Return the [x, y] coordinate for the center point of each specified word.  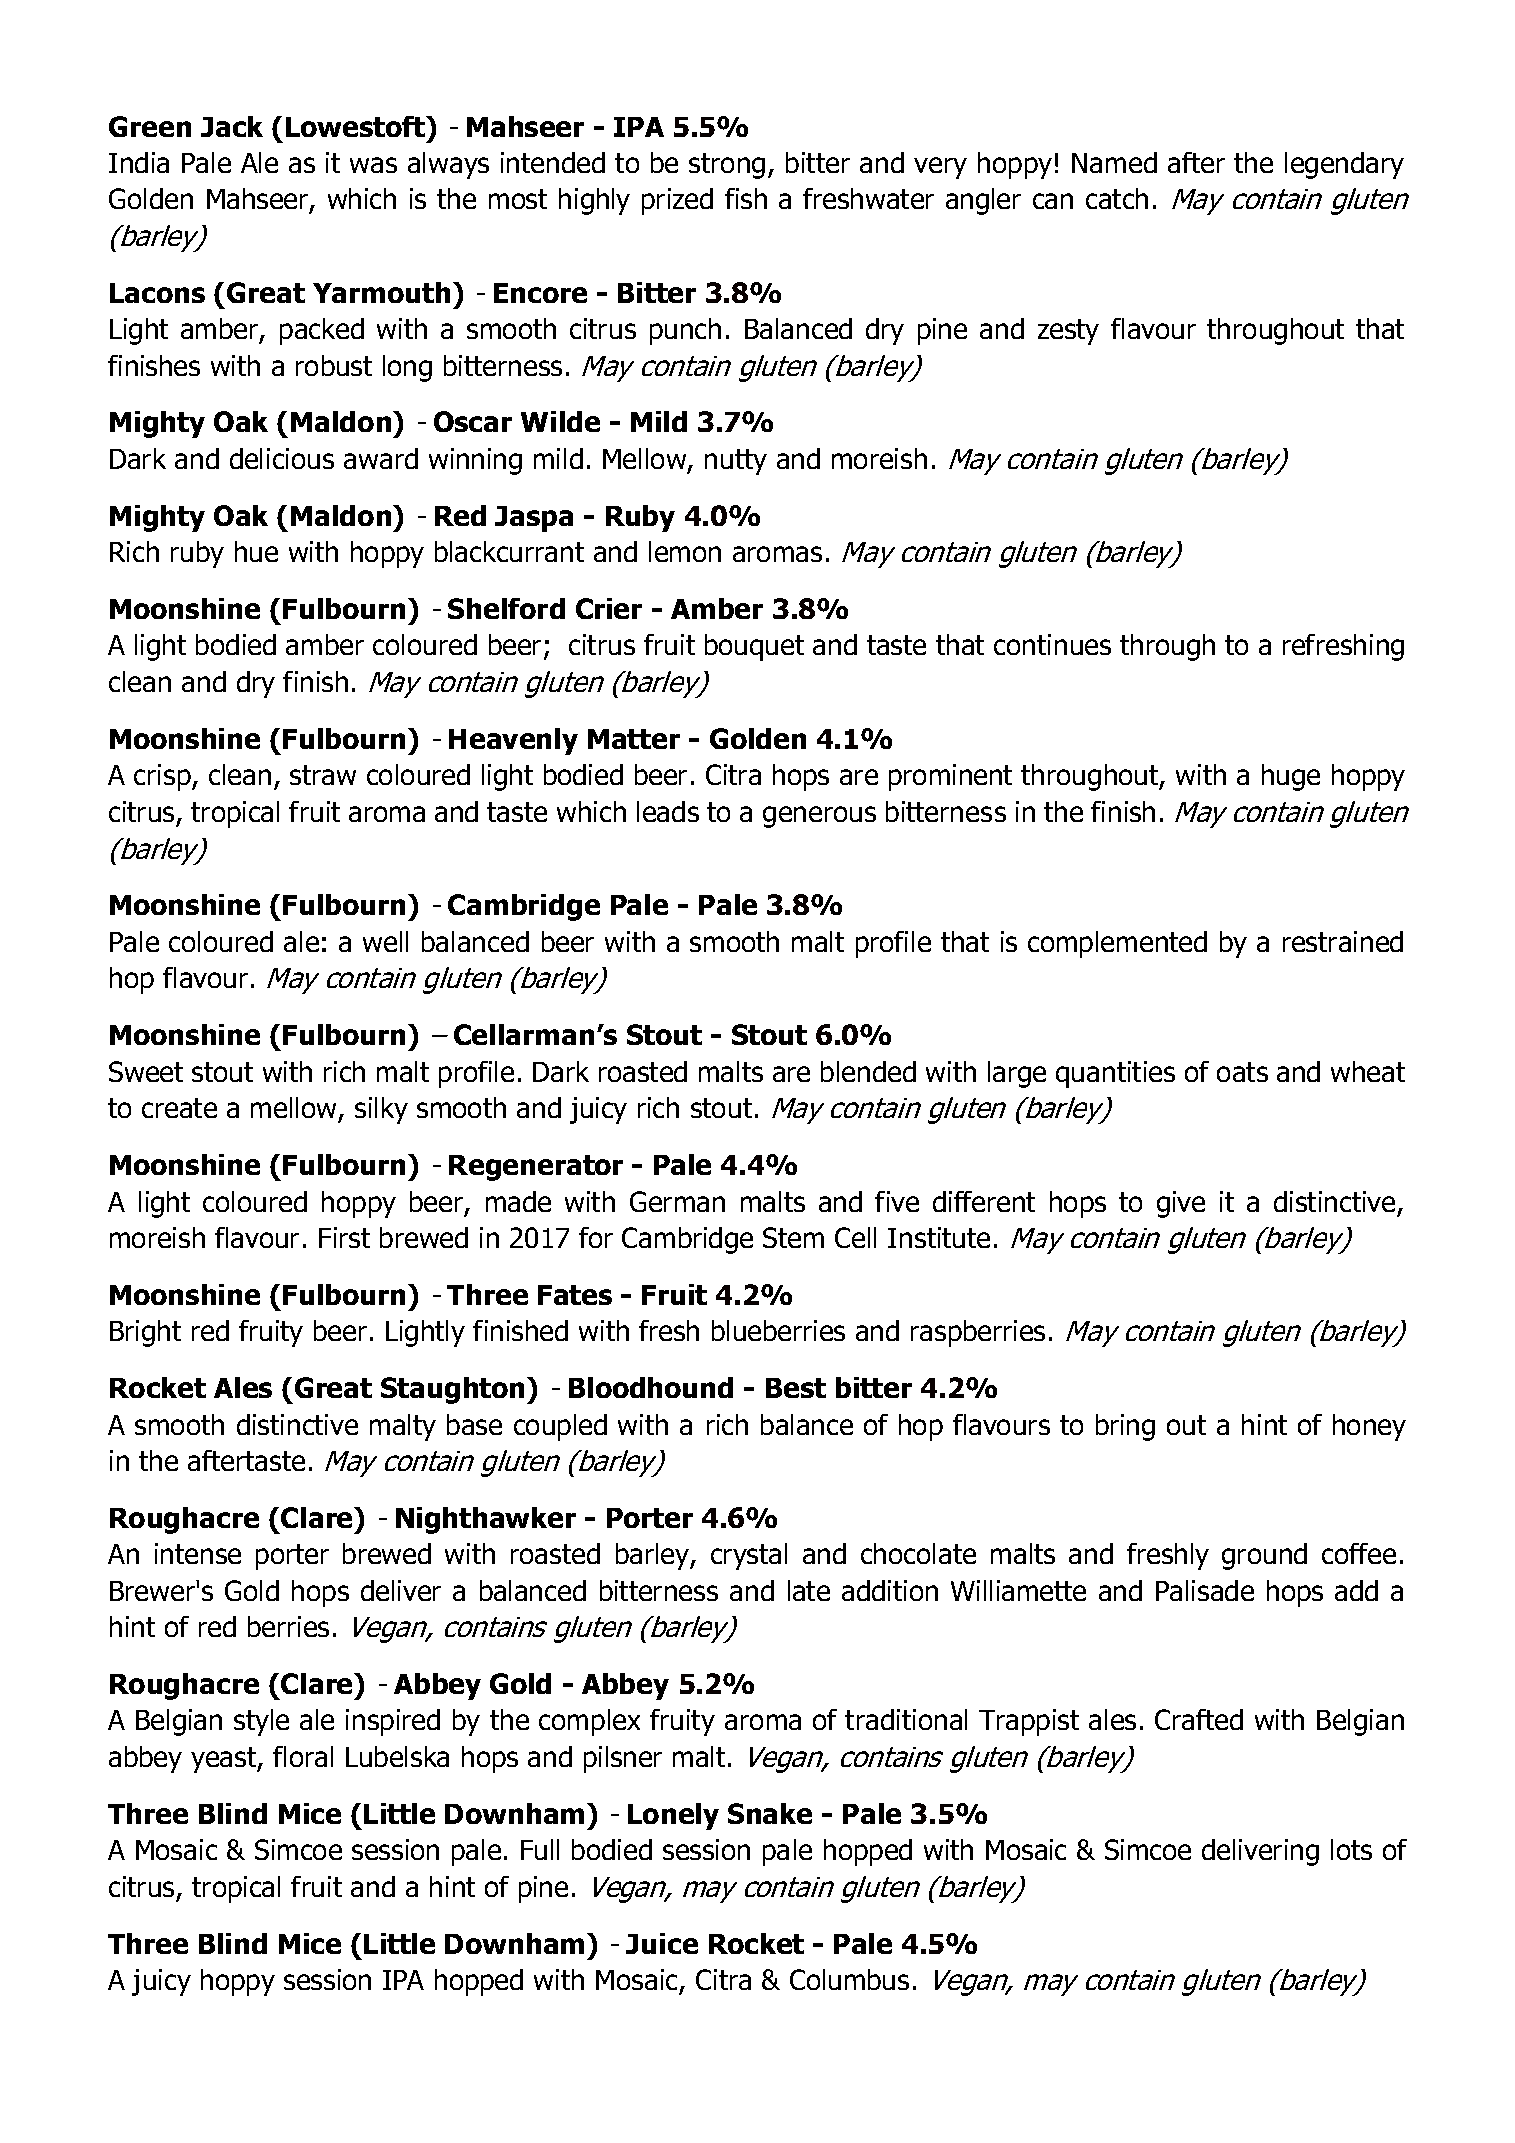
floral [303, 1756]
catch [1117, 198]
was [373, 165]
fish [746, 198]
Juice [662, 1943]
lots [1351, 1849]
